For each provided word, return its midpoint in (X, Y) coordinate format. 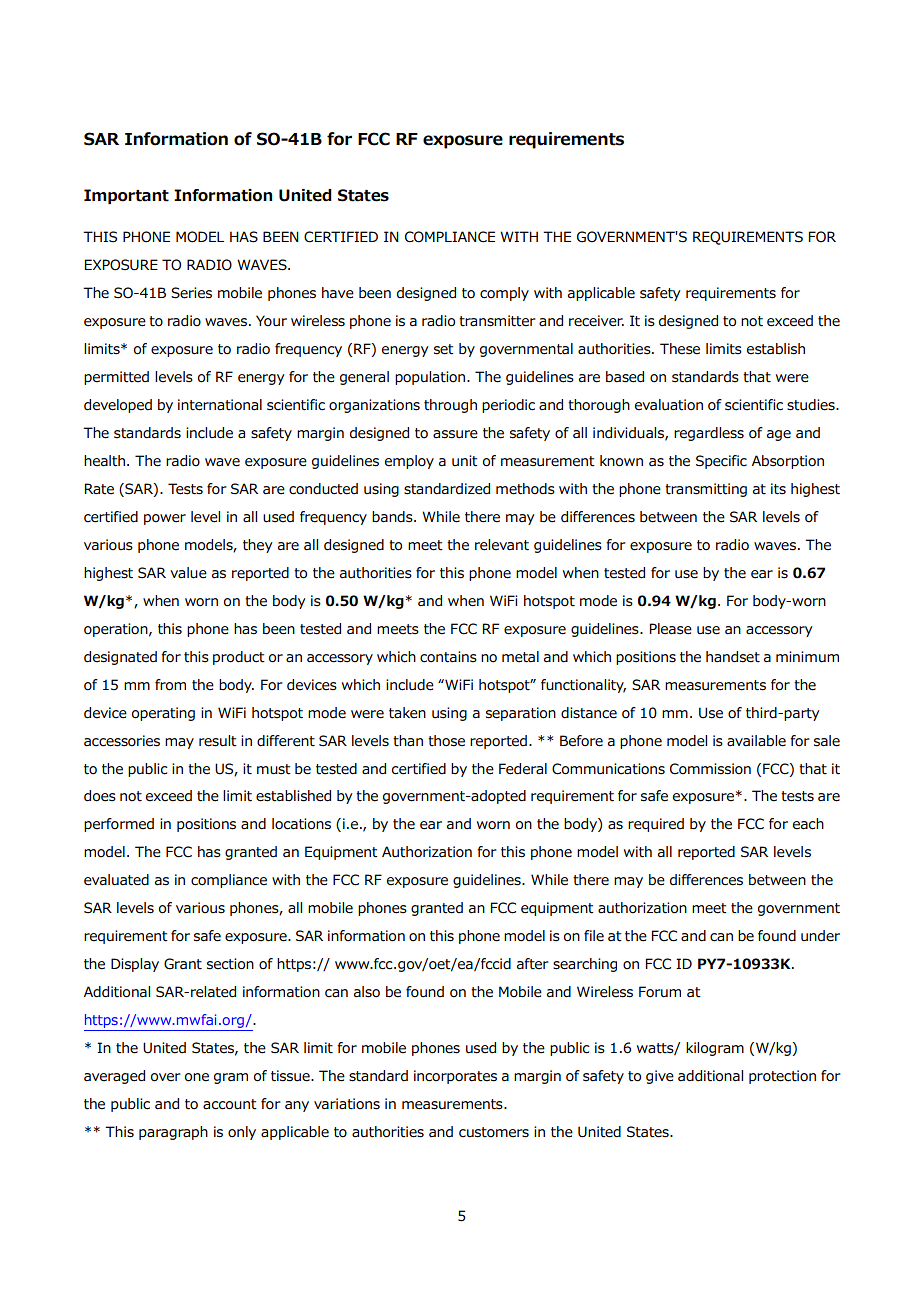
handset (733, 657)
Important (126, 196)
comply (504, 294)
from (170, 685)
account (230, 1104)
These (680, 349)
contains (448, 657)
